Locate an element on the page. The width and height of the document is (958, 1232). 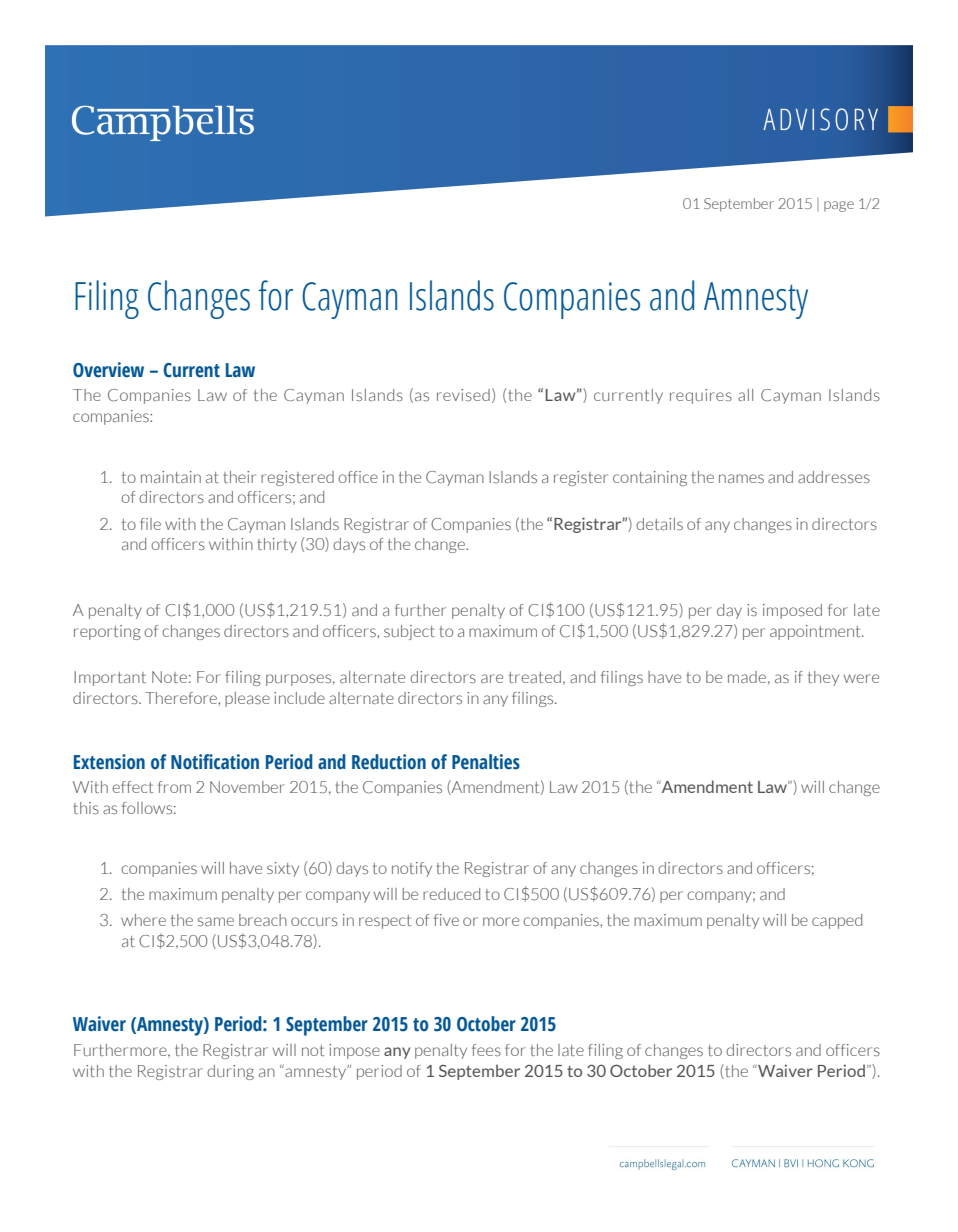
notify is located at coordinates (412, 869).
